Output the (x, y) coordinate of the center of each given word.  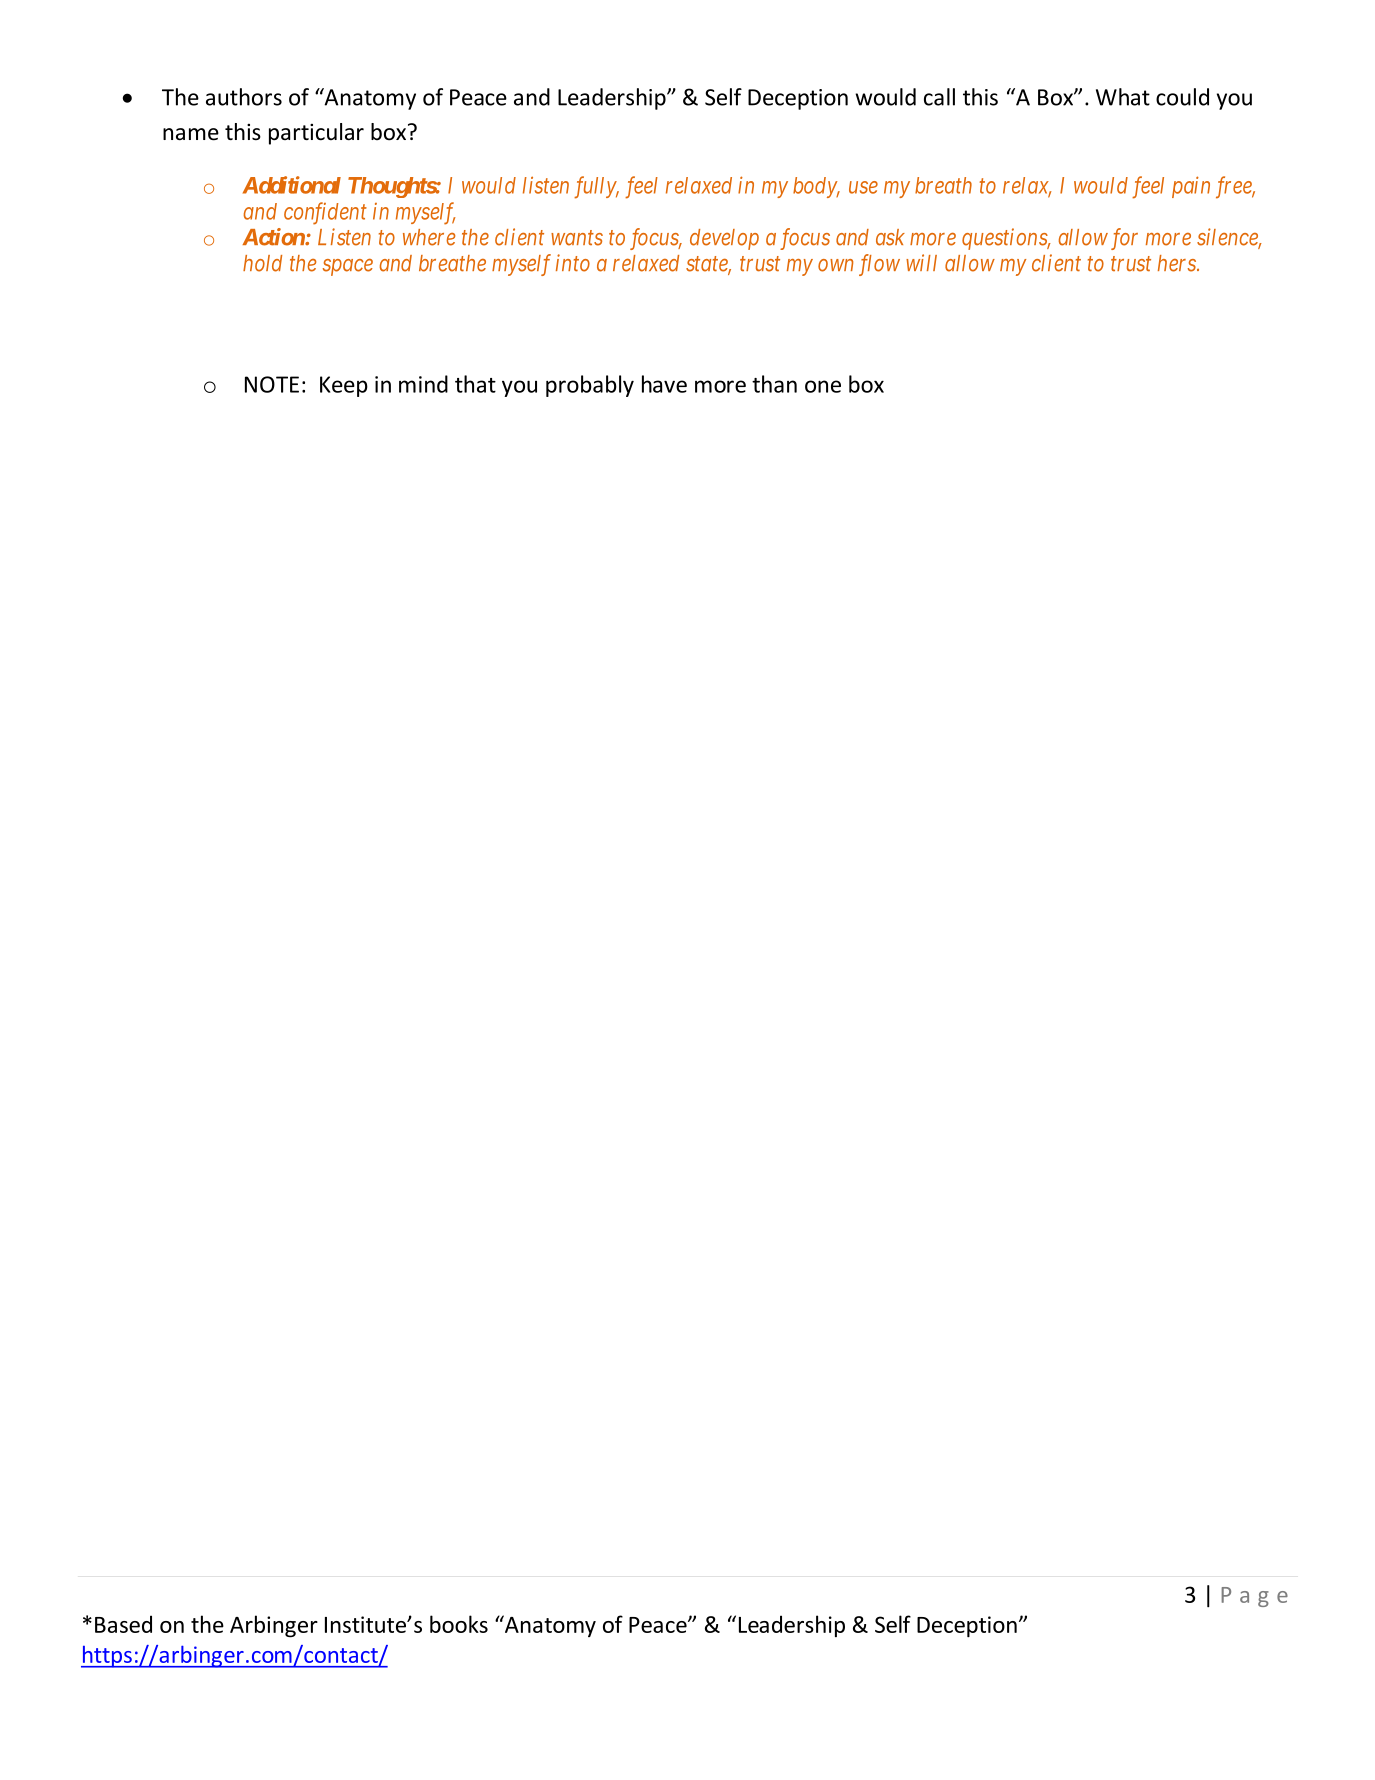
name (191, 134)
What (1123, 97)
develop (724, 239)
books (459, 1624)
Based (123, 1624)
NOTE (272, 384)
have (664, 384)
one (823, 386)
